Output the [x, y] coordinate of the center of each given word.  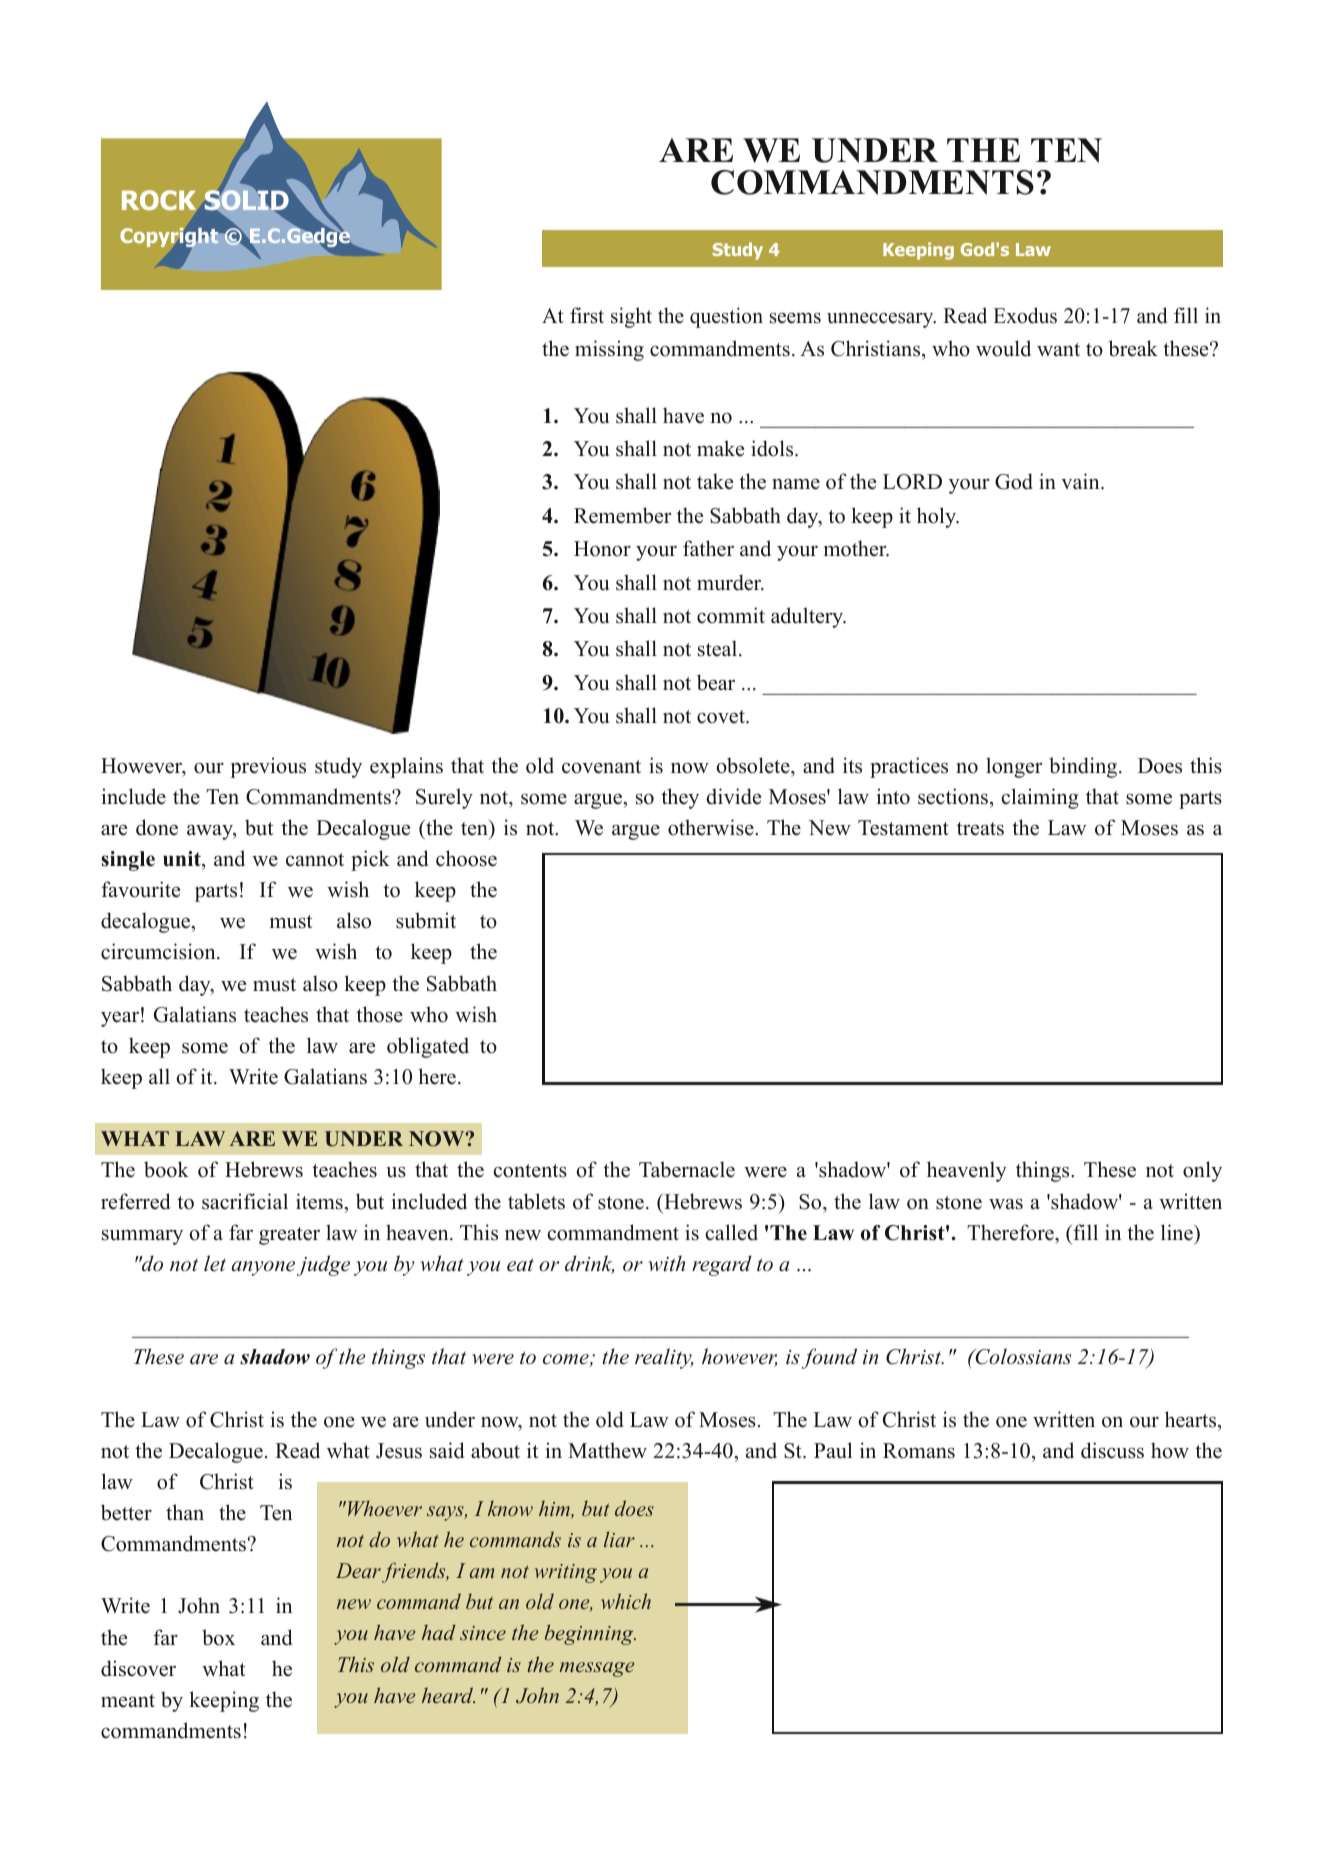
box [218, 1637]
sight [631, 317]
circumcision [159, 951]
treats [980, 829]
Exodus [1025, 315]
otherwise [712, 827]
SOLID [247, 200]
